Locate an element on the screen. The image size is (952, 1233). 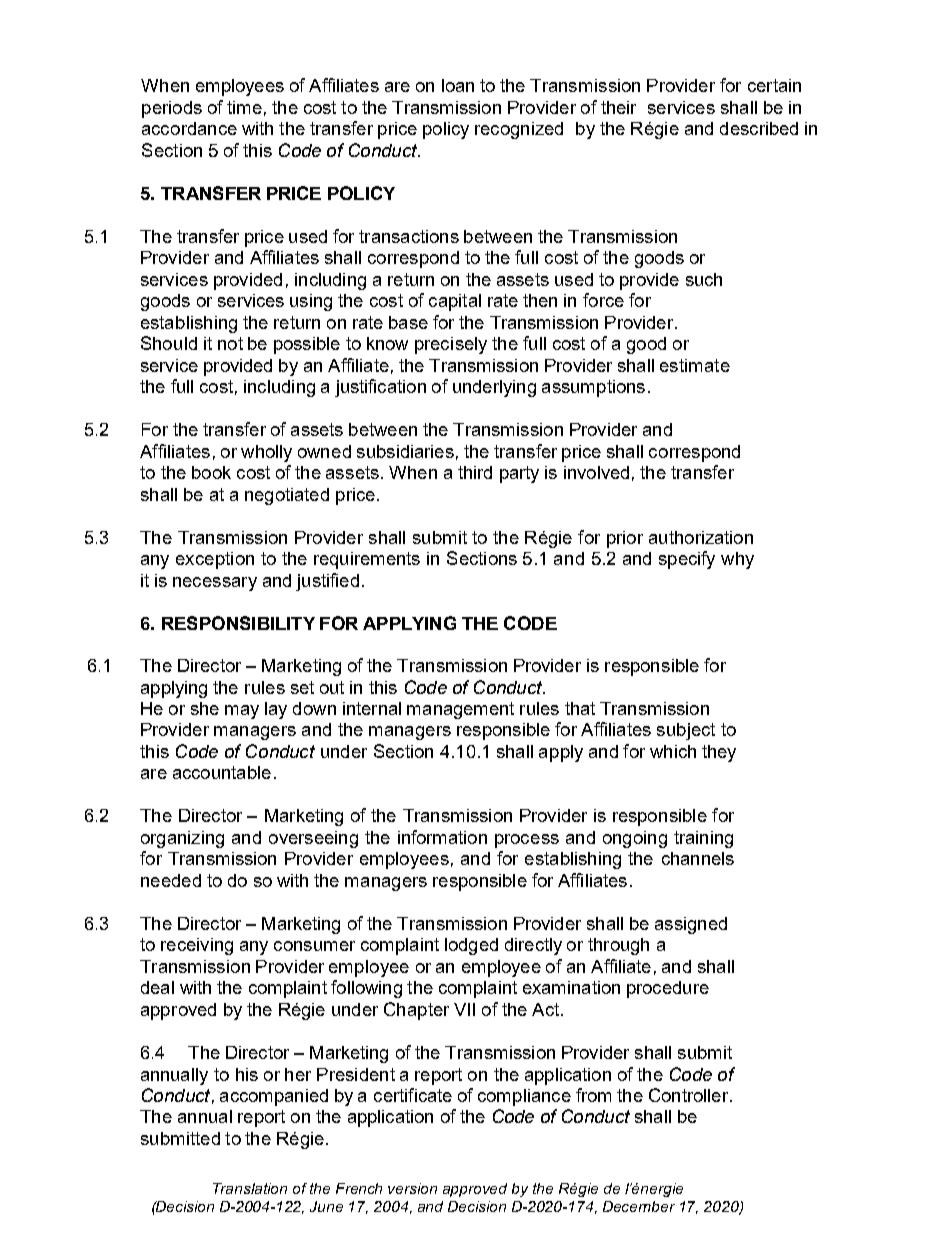
management is located at coordinates (460, 710).
